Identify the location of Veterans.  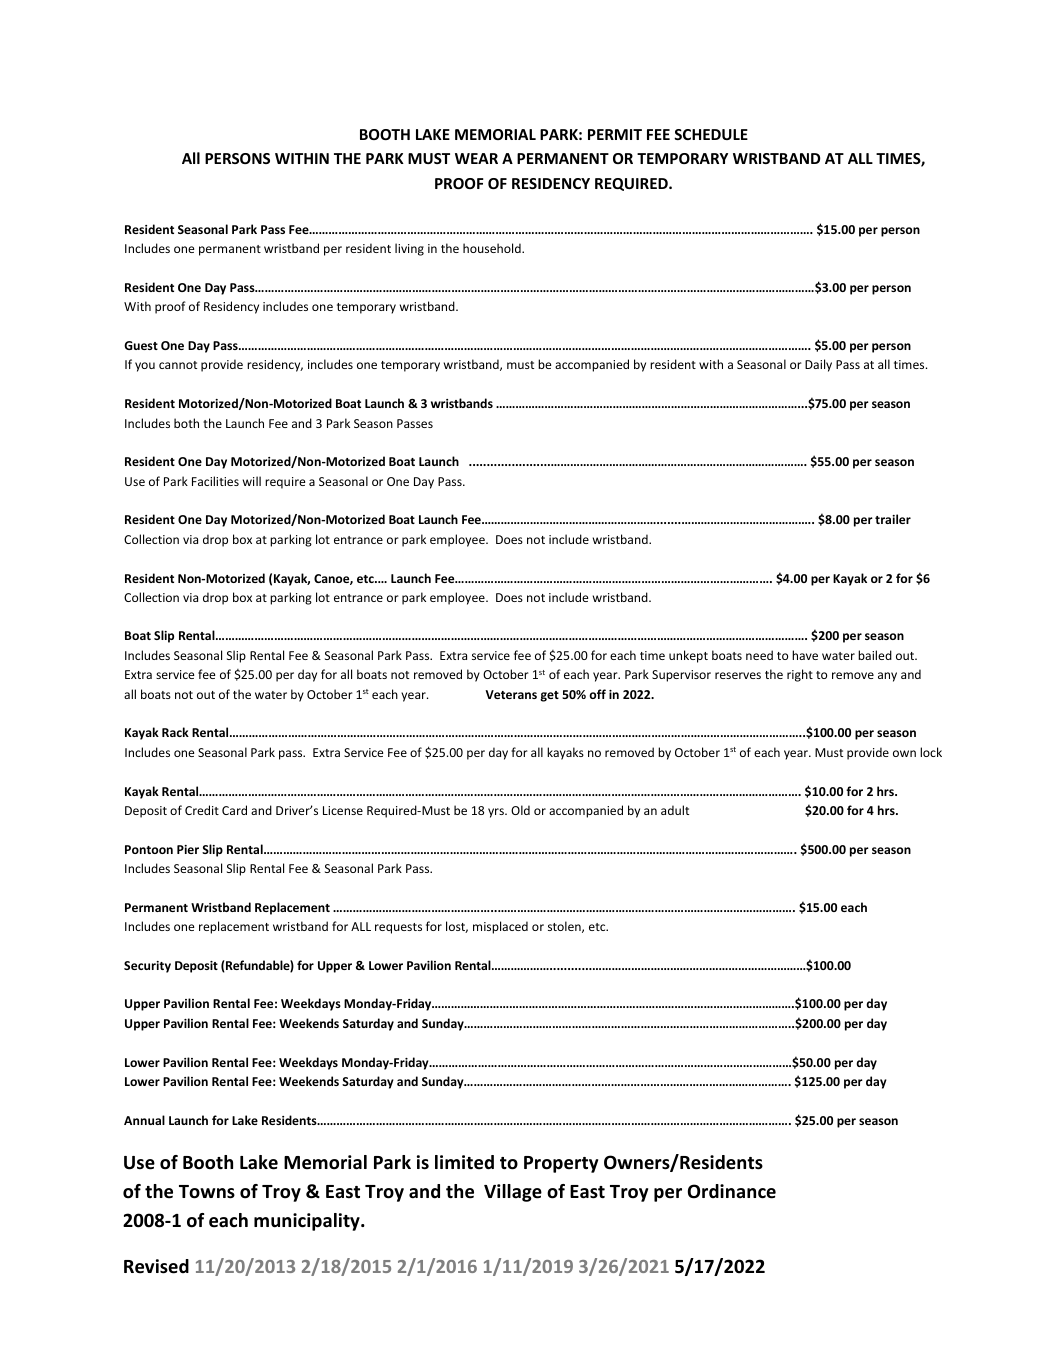
(511, 694).
